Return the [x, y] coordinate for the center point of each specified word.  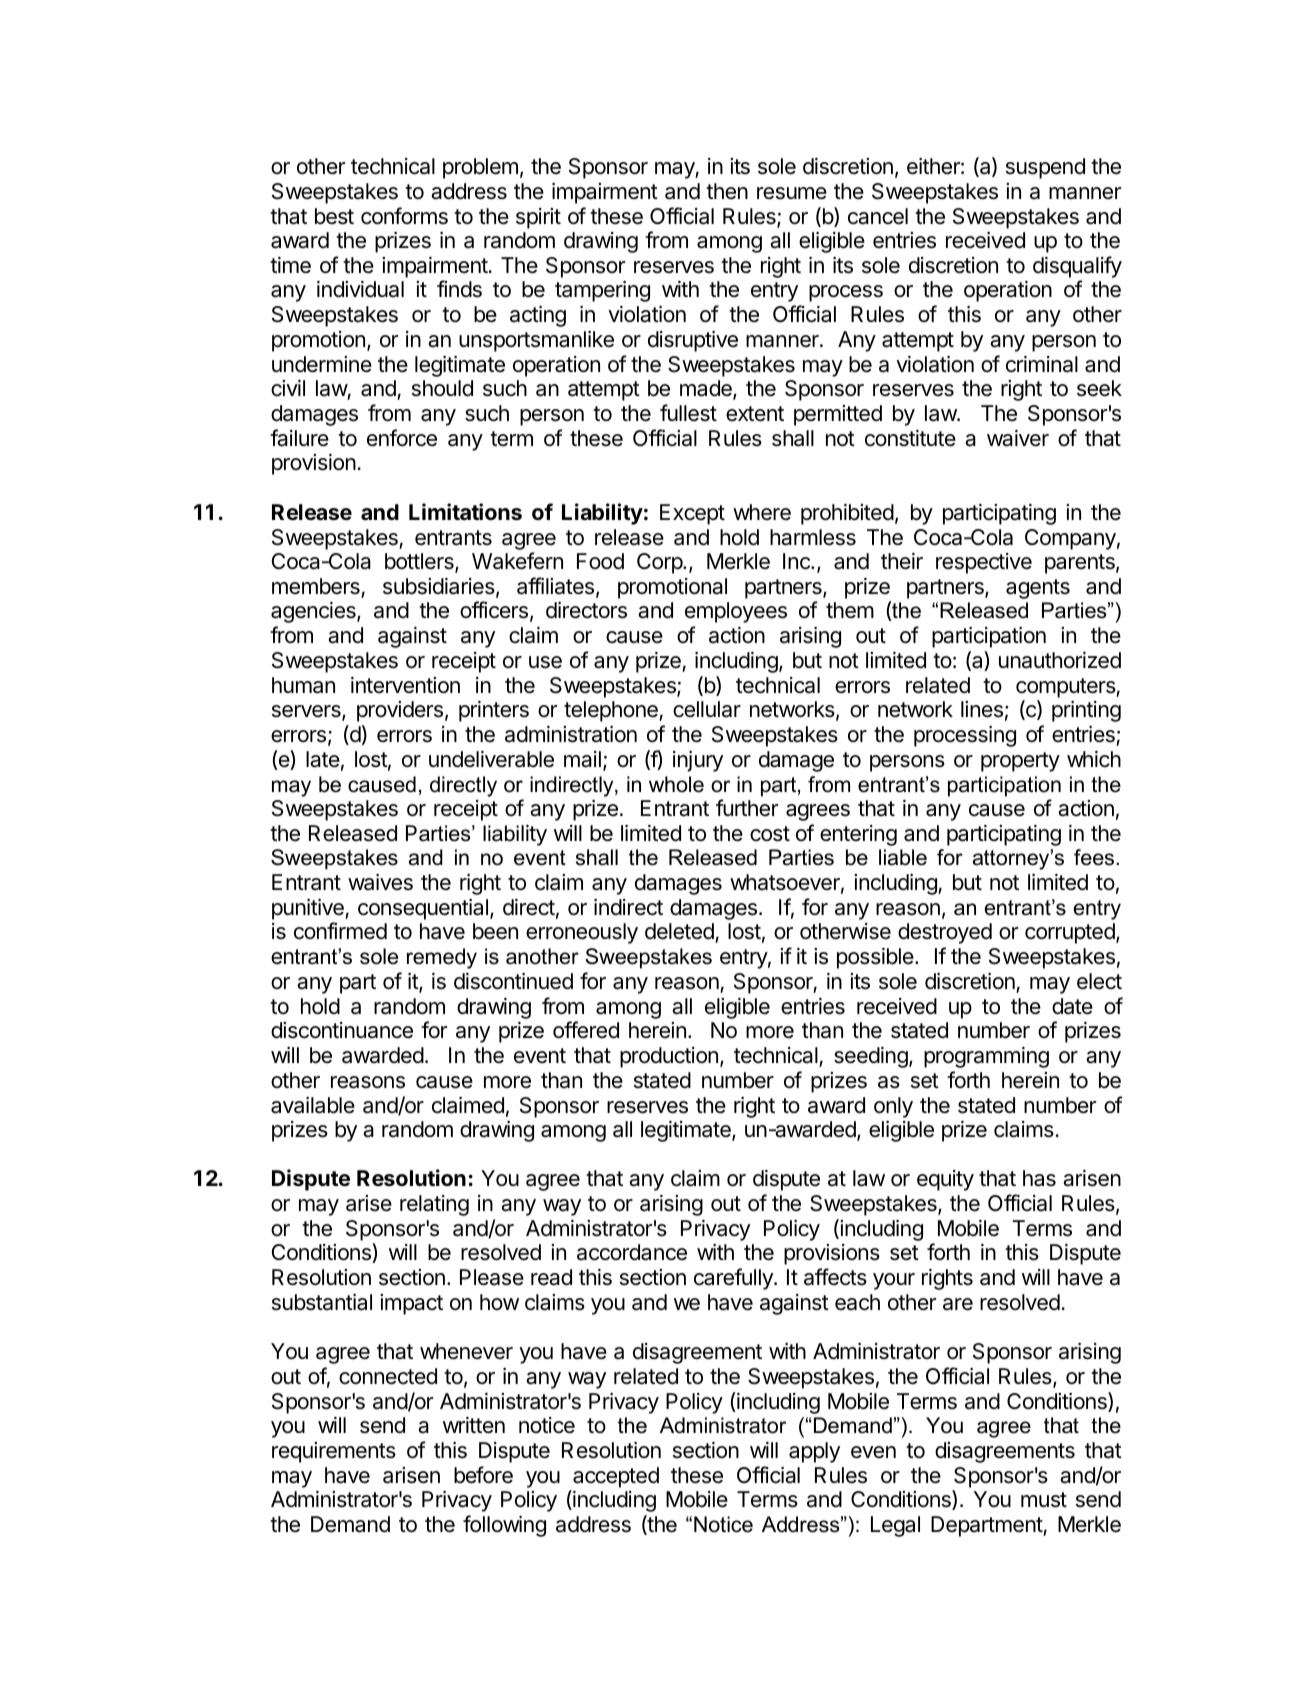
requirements [334, 1452]
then [727, 191]
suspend [1045, 168]
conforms [404, 216]
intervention [405, 685]
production [669, 1057]
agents [1038, 589]
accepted [616, 1477]
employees [736, 612]
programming [986, 1057]
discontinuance [342, 1030]
